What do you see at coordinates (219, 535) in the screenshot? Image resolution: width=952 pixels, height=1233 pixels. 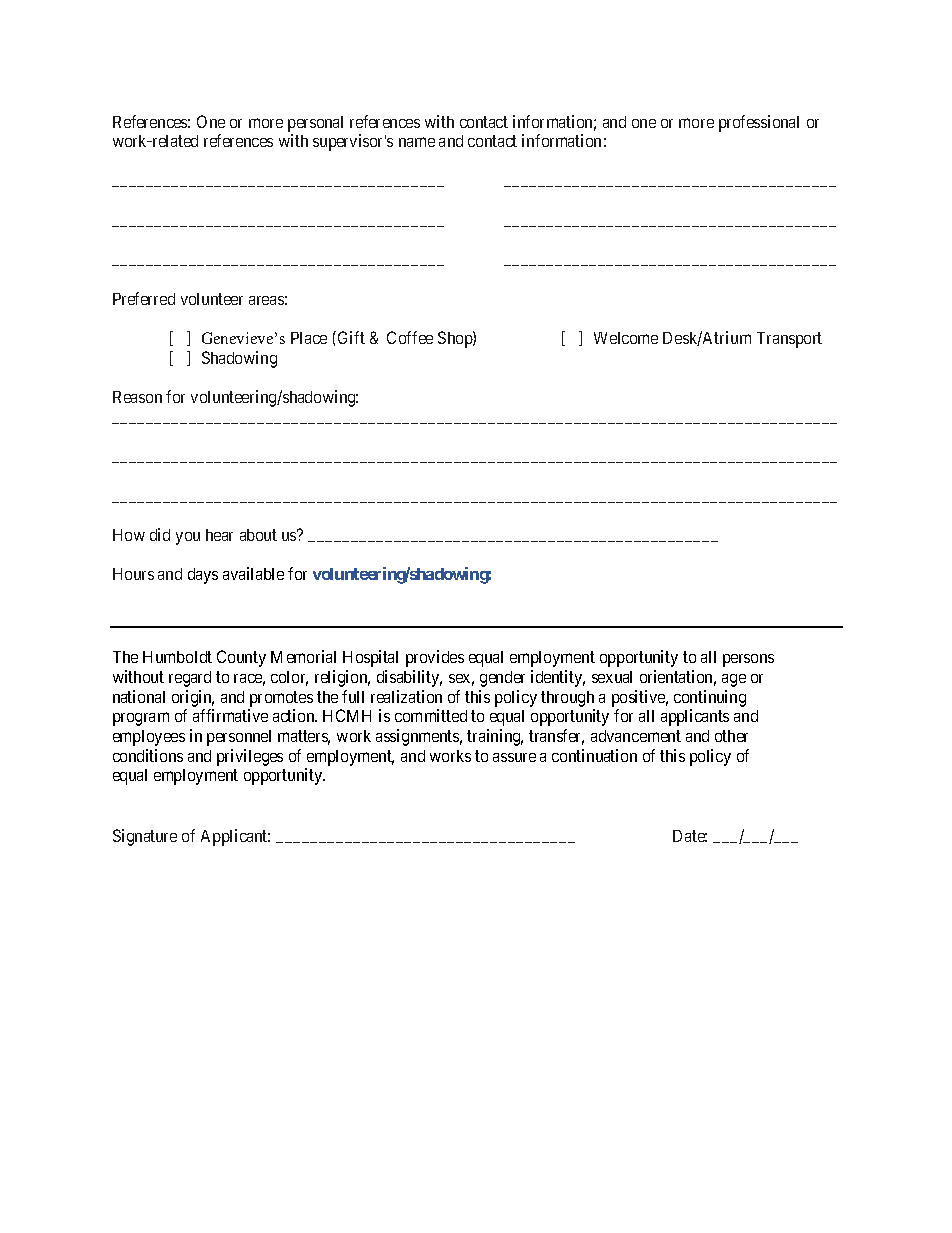 I see `hear` at bounding box center [219, 535].
